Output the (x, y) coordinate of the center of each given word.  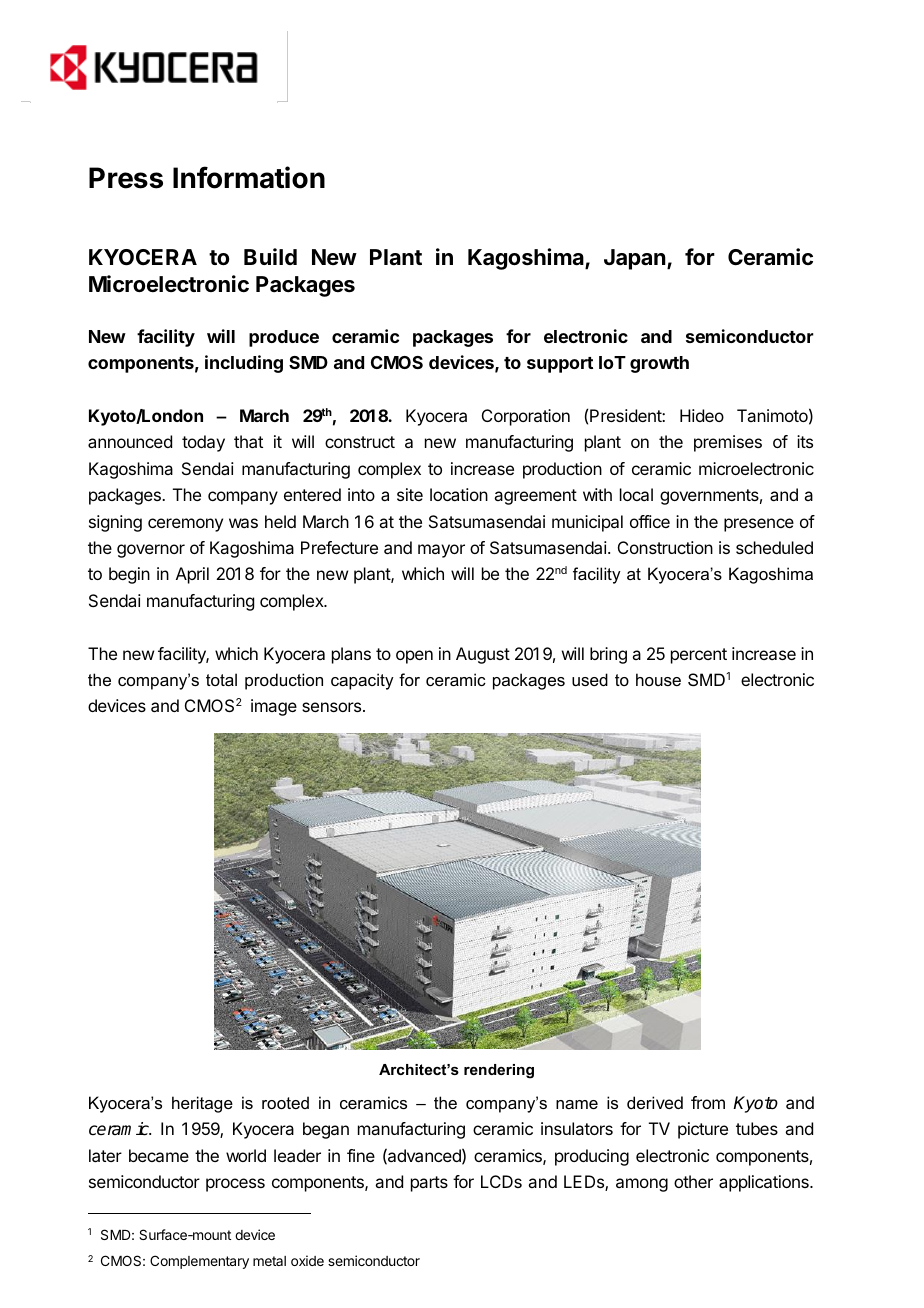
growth (659, 364)
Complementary (199, 1262)
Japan (635, 259)
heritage (202, 1104)
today (203, 443)
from (708, 1102)
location (459, 494)
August (483, 655)
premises (728, 443)
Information (249, 177)
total (221, 679)
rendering (499, 1071)
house (658, 679)
